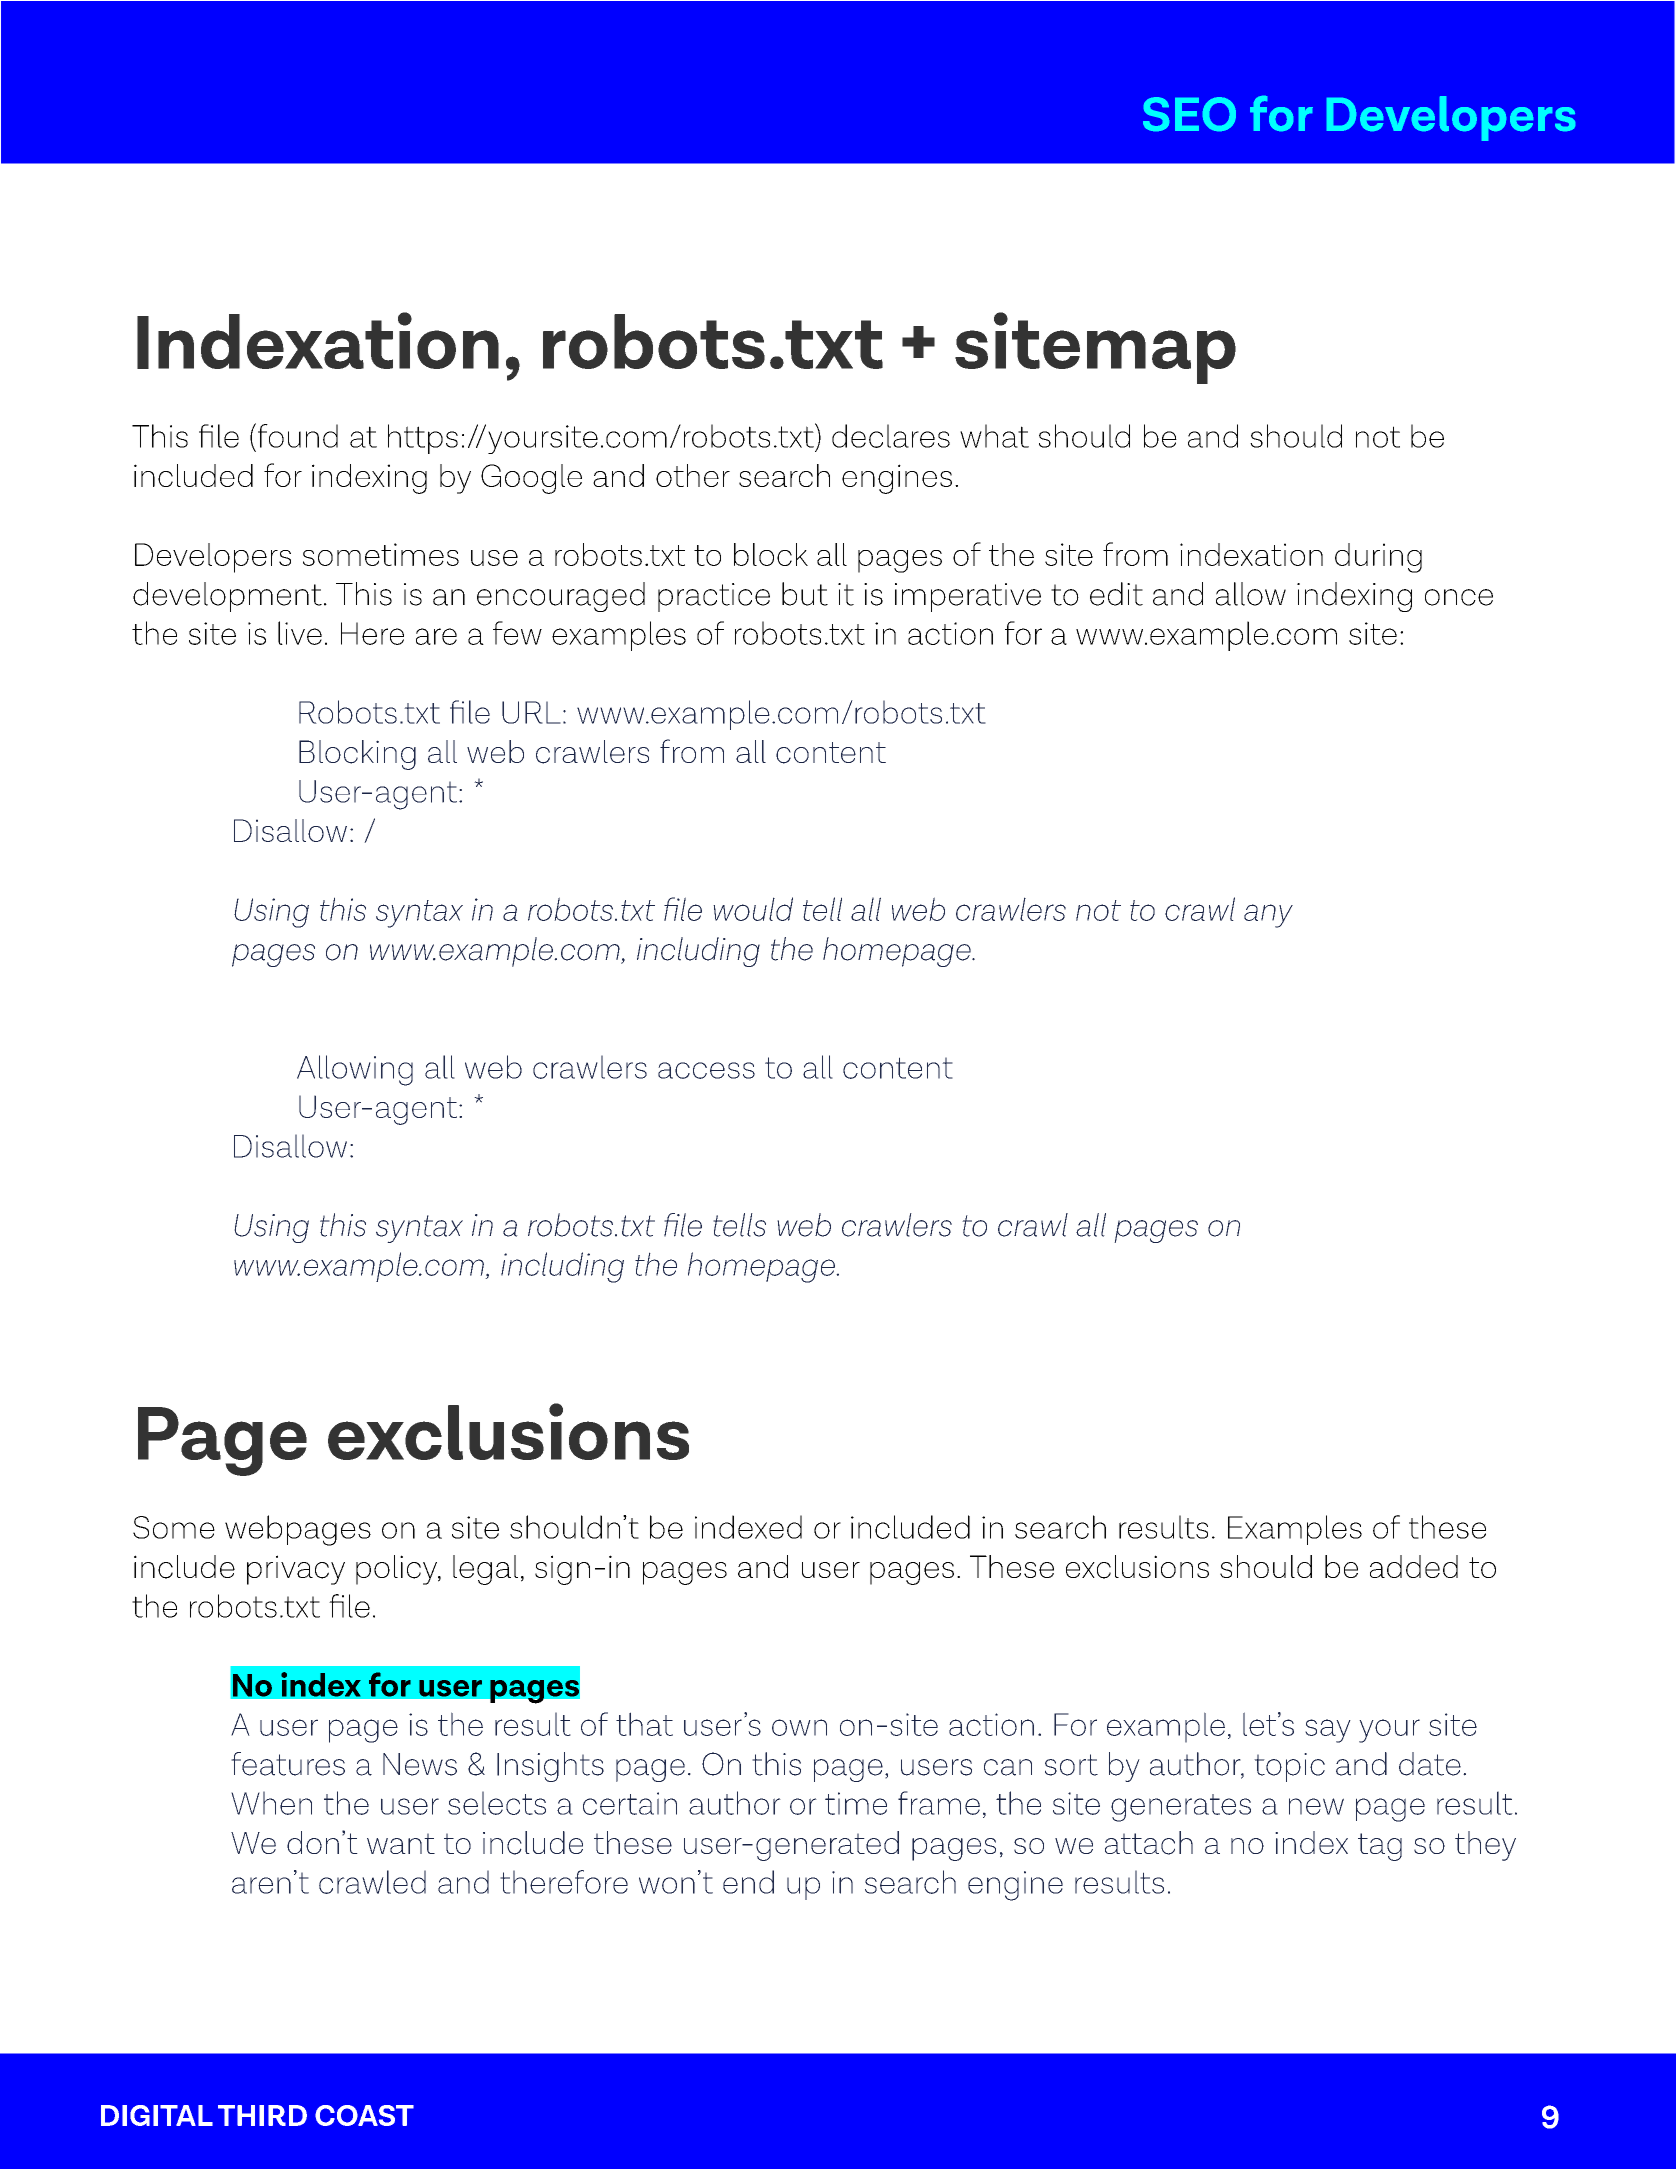  What do you see at coordinates (1268, 916) in the document?
I see `any` at bounding box center [1268, 916].
